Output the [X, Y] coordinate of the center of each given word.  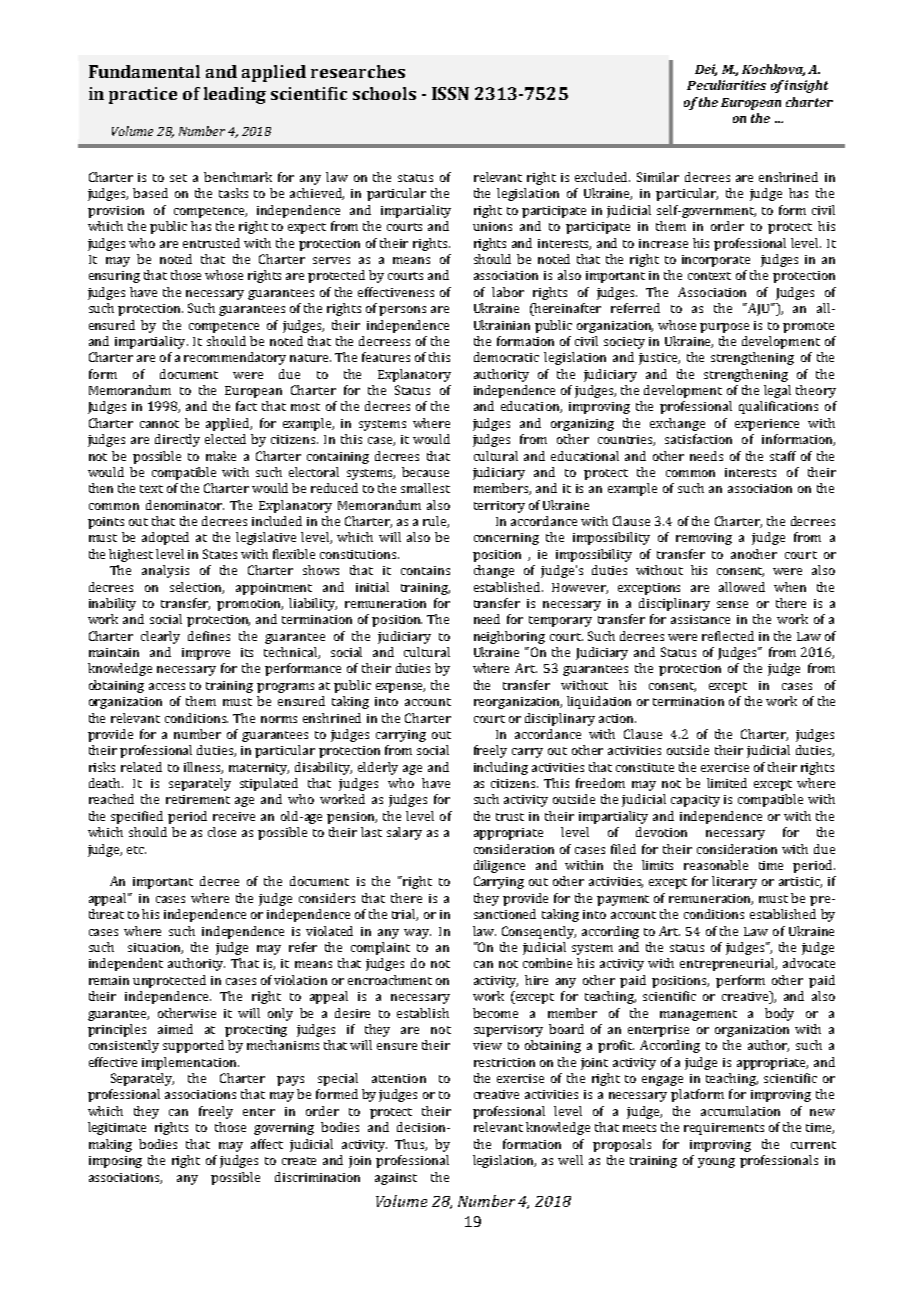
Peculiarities [726, 85]
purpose [724, 328]
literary [734, 882]
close [222, 832]
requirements [724, 1129]
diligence [499, 866]
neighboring [509, 637]
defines [209, 636]
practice [143, 95]
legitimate [117, 1128]
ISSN [450, 93]
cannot [159, 424]
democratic [506, 357]
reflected [728, 636]
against [396, 1179]
